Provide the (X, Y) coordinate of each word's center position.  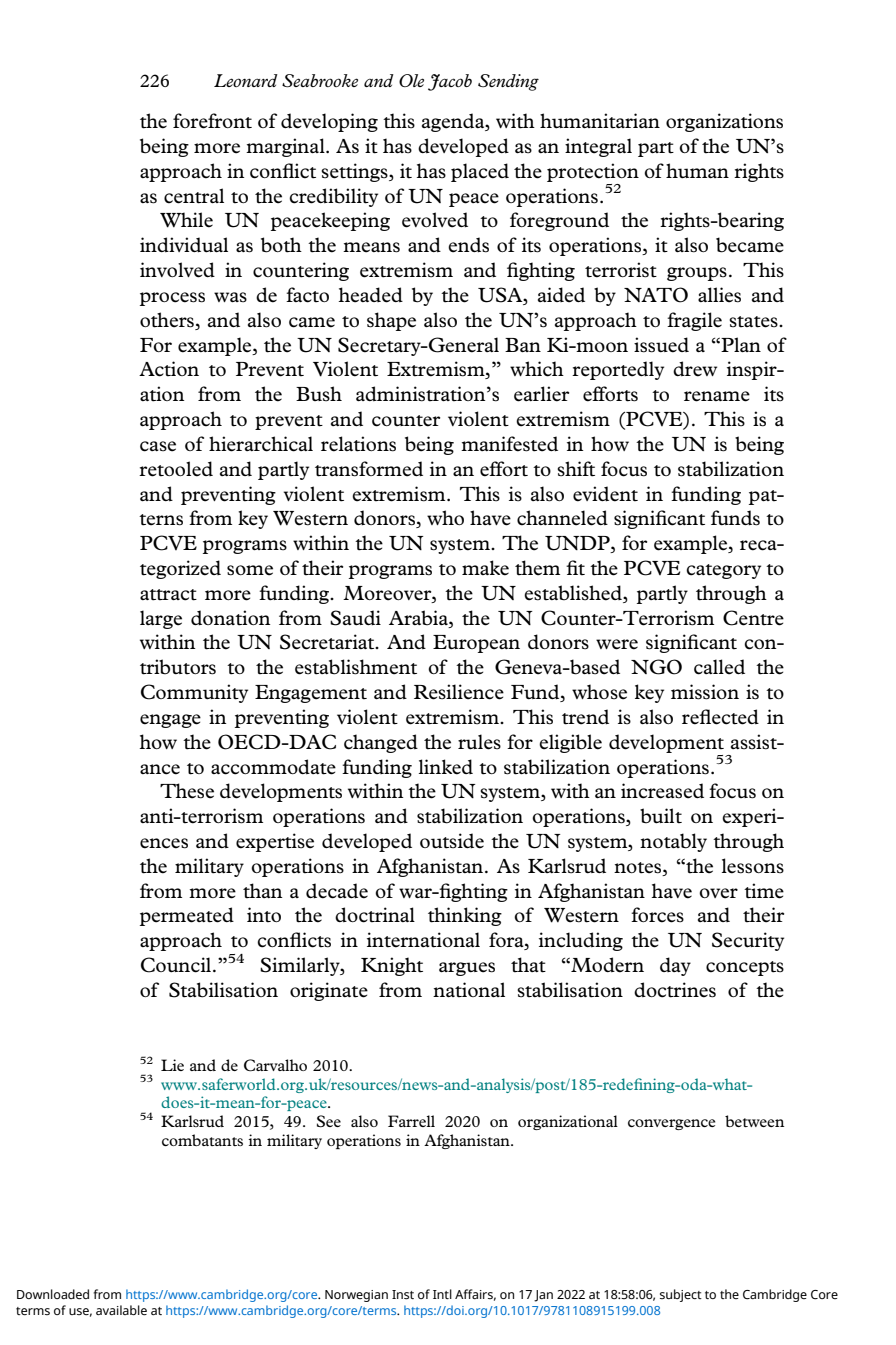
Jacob (450, 82)
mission (705, 692)
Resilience (459, 692)
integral (598, 147)
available (121, 1310)
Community (194, 693)
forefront (212, 121)
